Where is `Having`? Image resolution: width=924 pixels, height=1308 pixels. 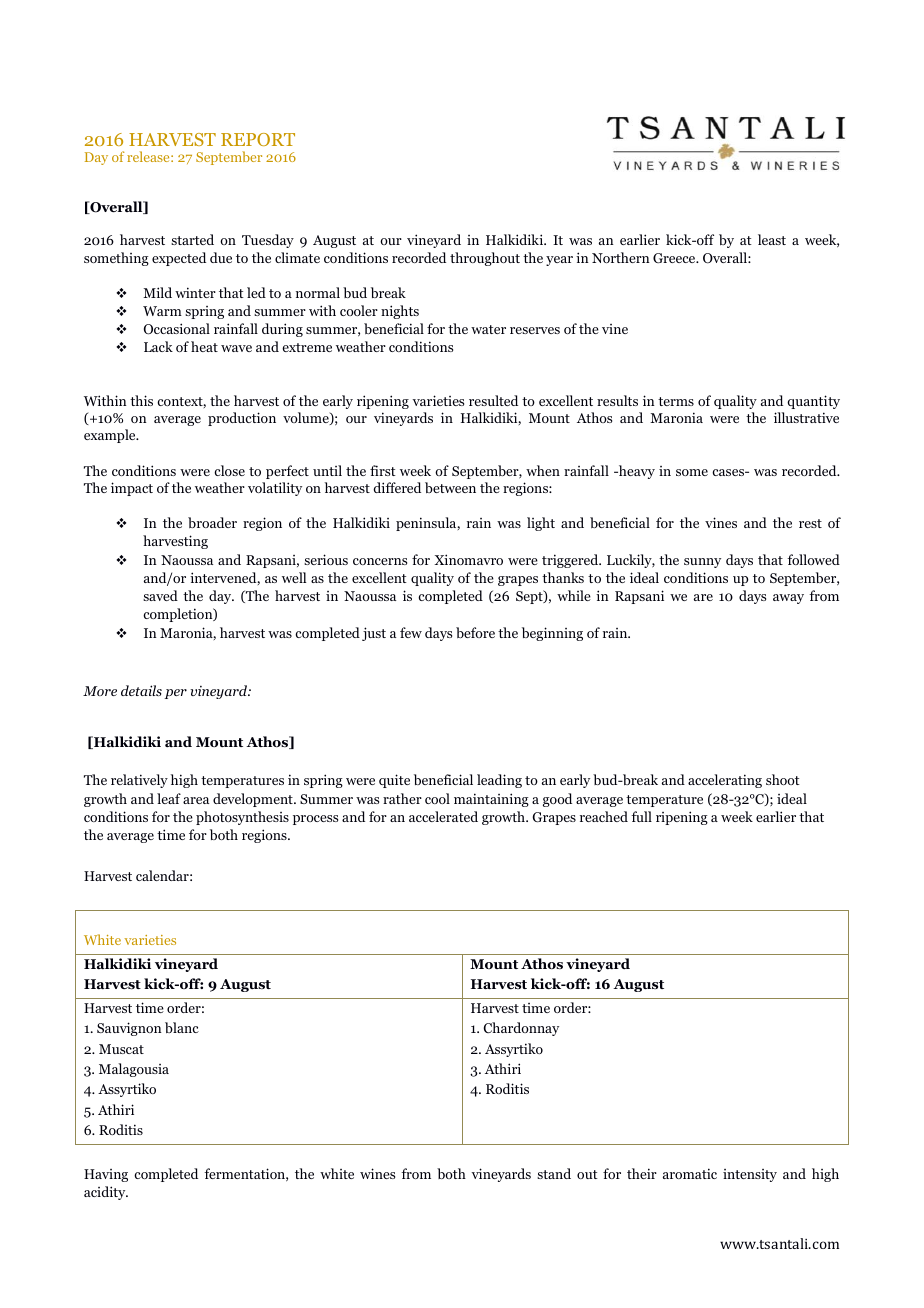
Having is located at coordinates (106, 1175).
